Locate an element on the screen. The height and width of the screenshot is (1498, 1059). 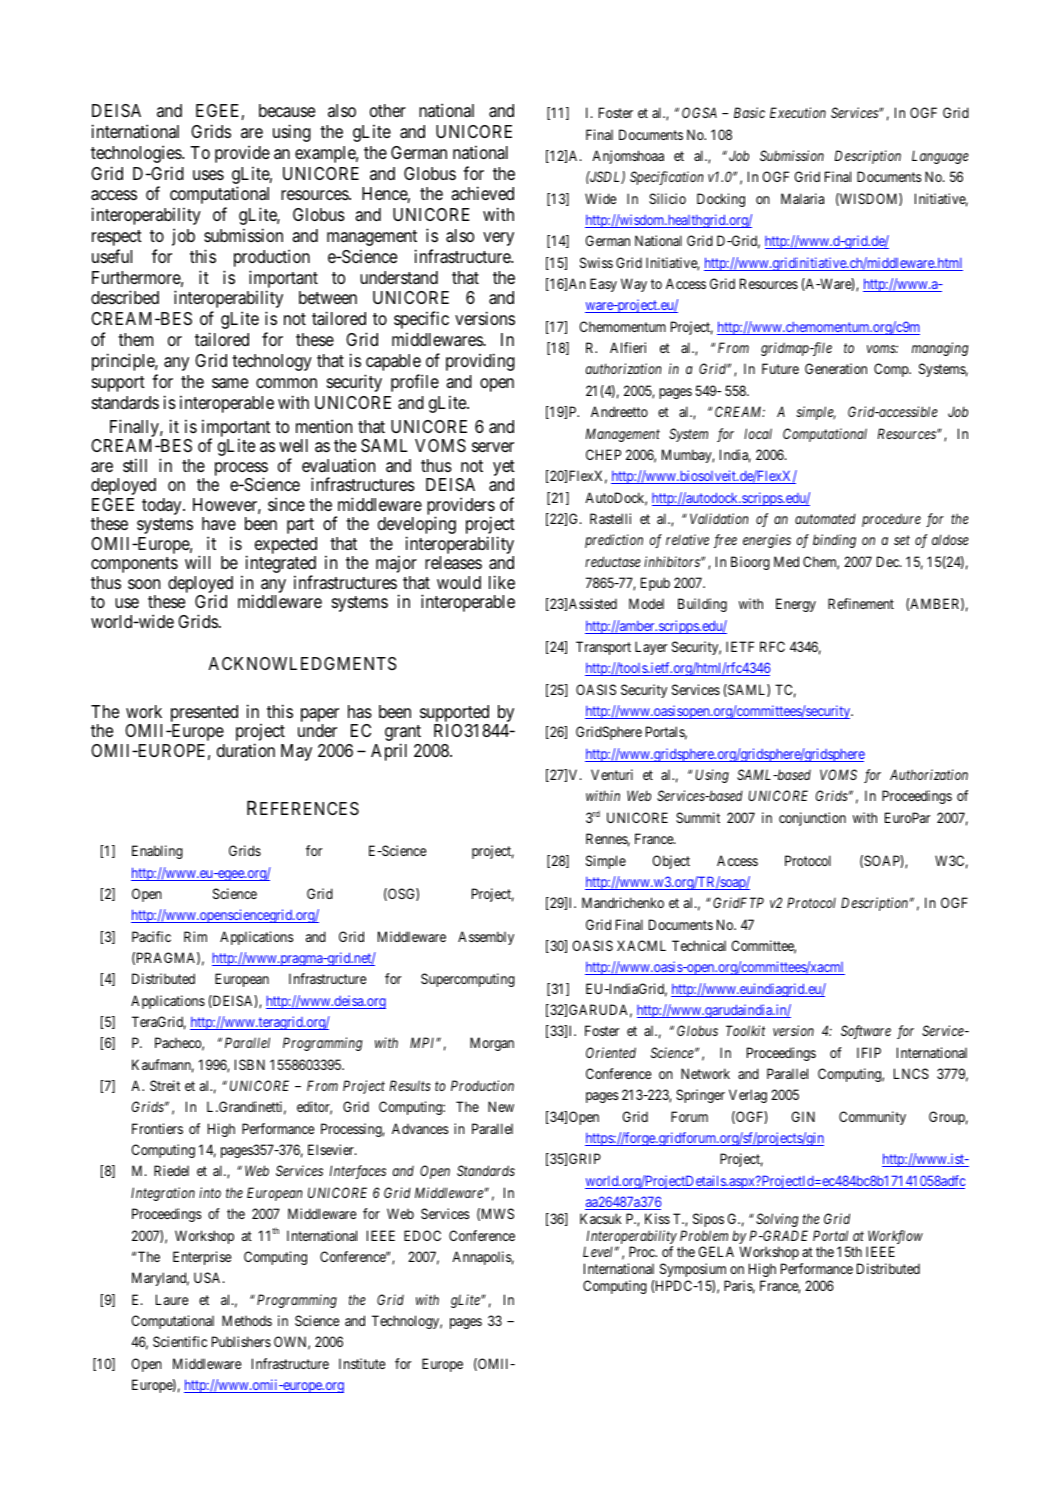
have is located at coordinates (219, 523).
